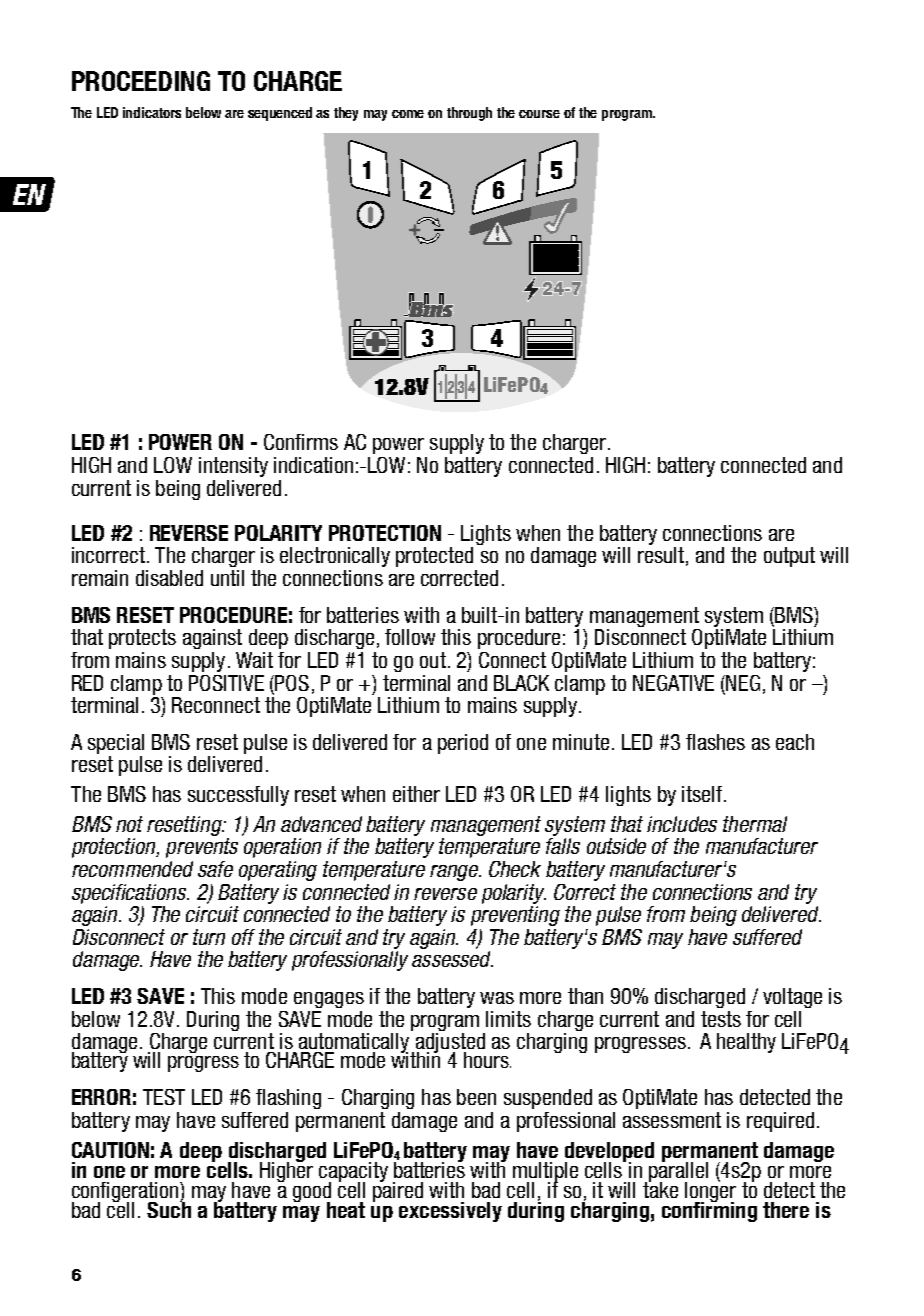  I want to click on Such, so click(169, 1208).
